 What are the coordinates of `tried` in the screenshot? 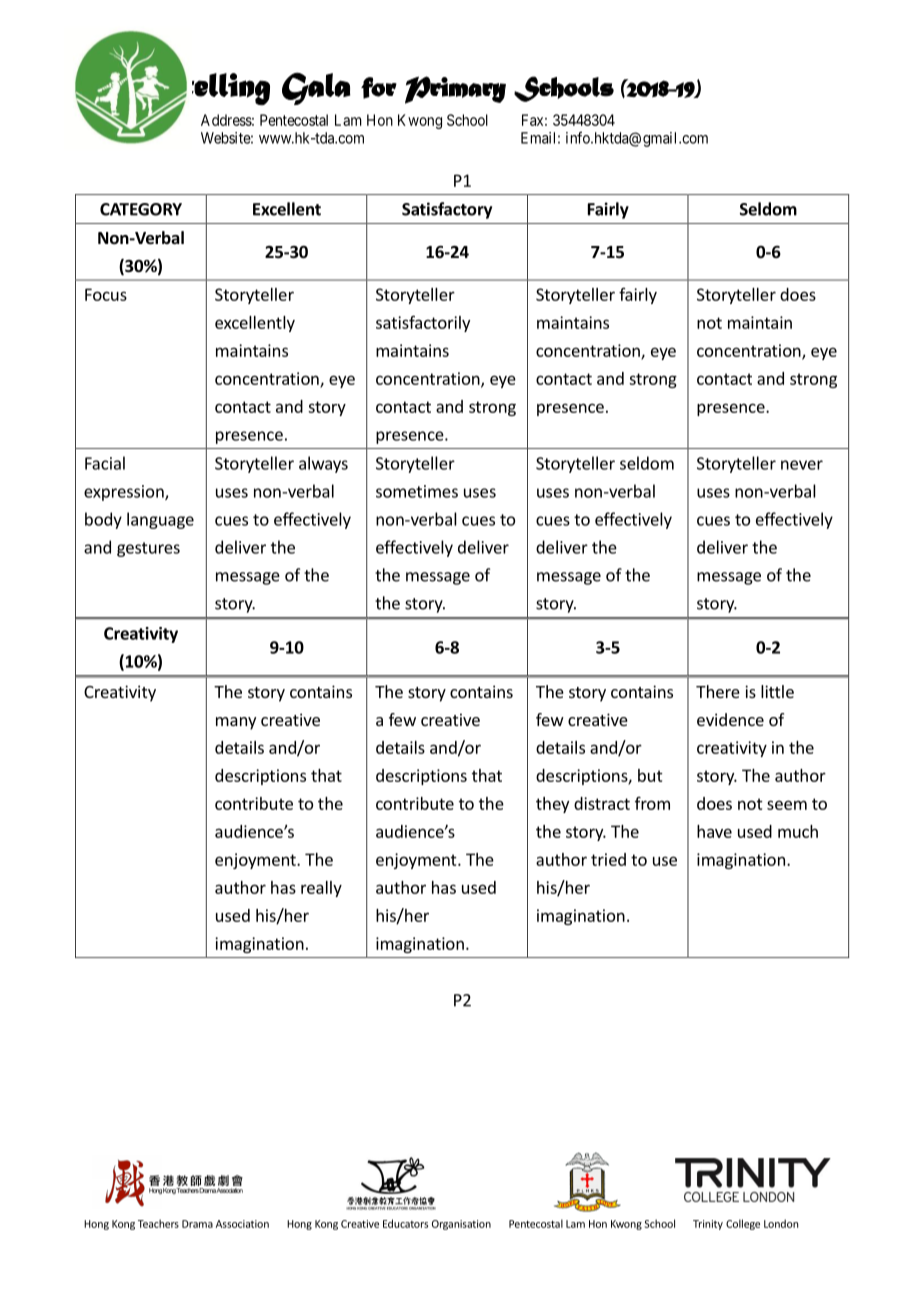 It's located at (608, 859).
